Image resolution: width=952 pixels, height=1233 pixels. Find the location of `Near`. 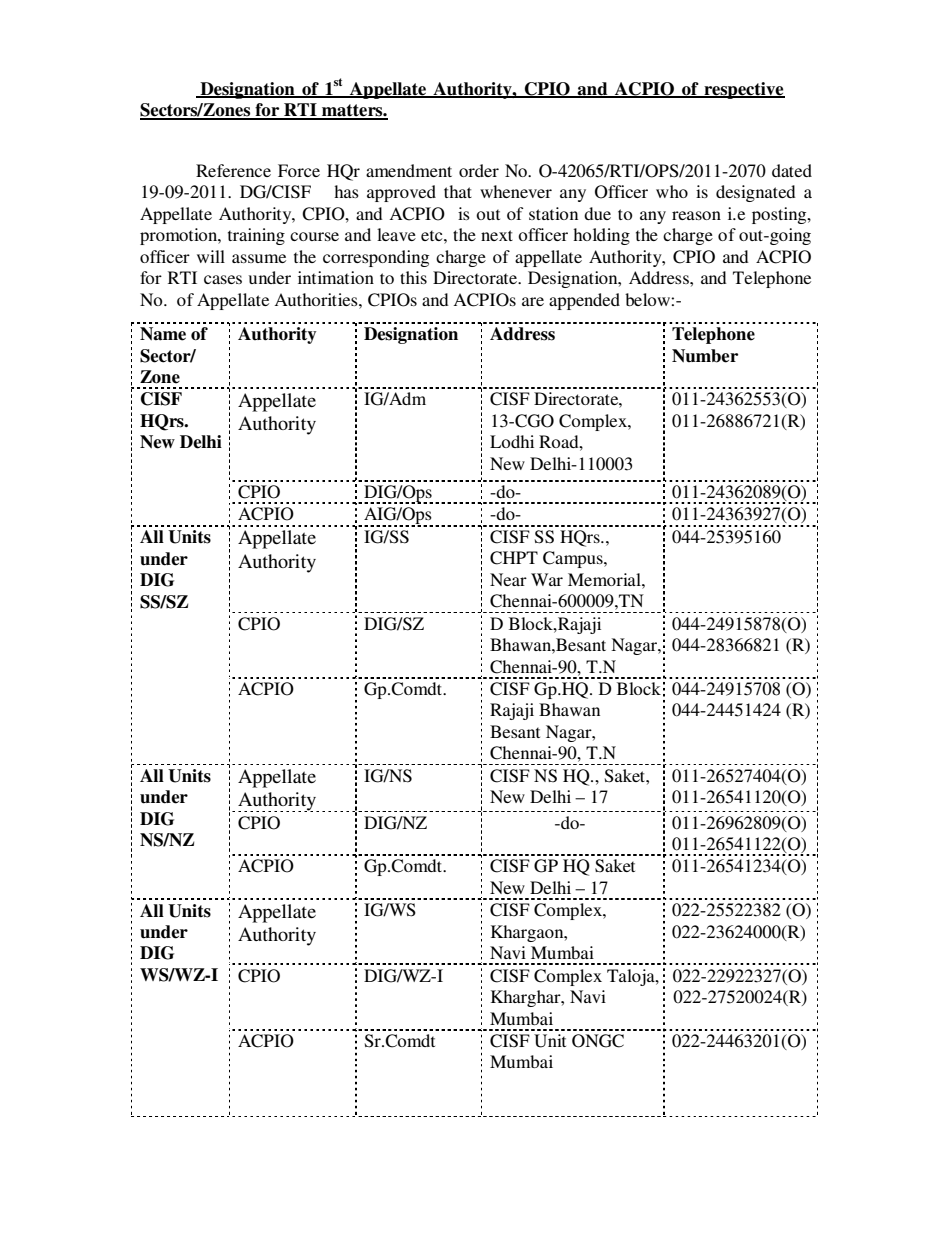

Near is located at coordinates (508, 579).
